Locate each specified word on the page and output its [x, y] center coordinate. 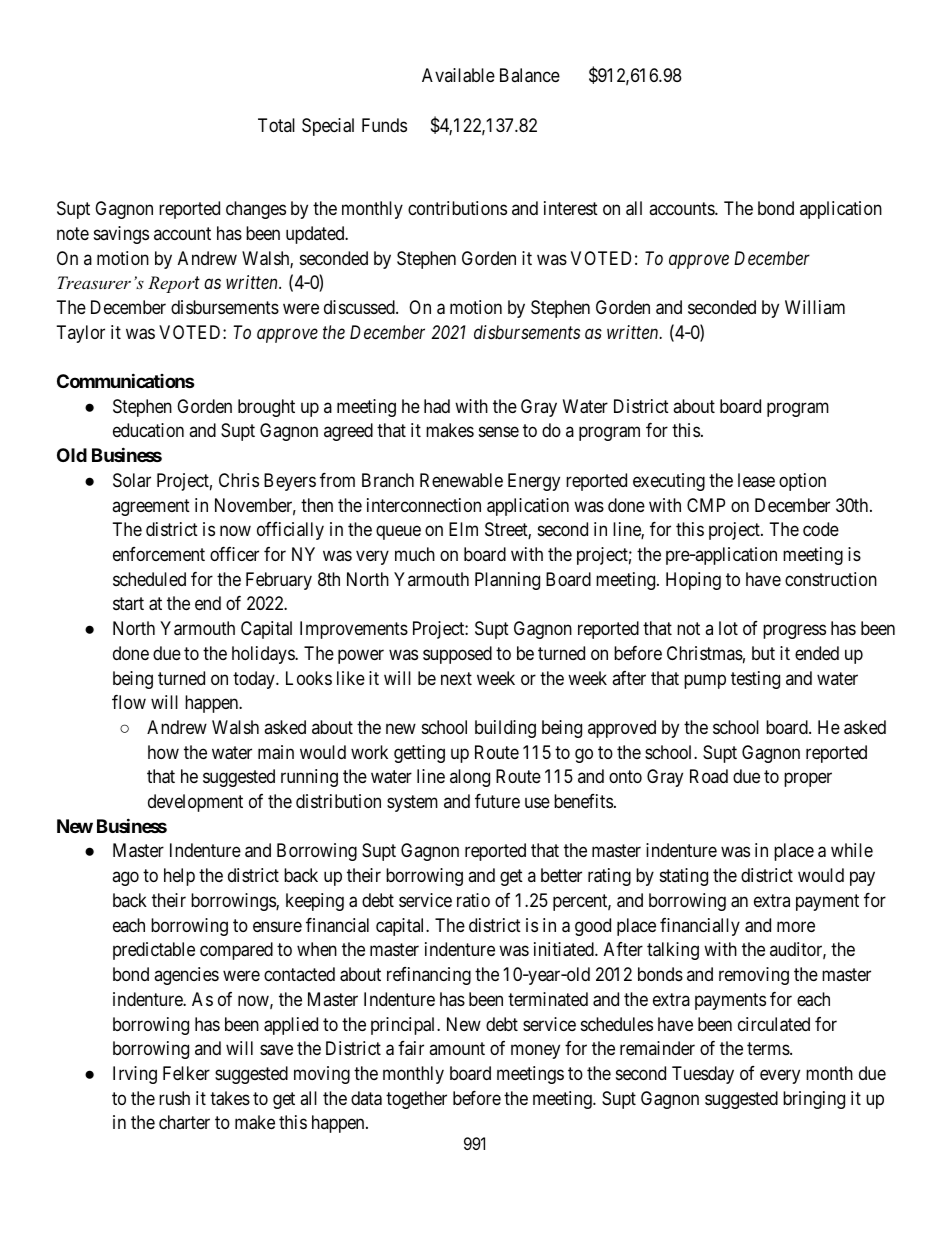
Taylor [81, 334]
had [437, 406]
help [179, 877]
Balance [530, 75]
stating [684, 877]
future [497, 801]
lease [756, 480]
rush [174, 1098]
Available [458, 75]
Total [276, 125]
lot [728, 628]
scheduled [149, 579]
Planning [507, 581]
